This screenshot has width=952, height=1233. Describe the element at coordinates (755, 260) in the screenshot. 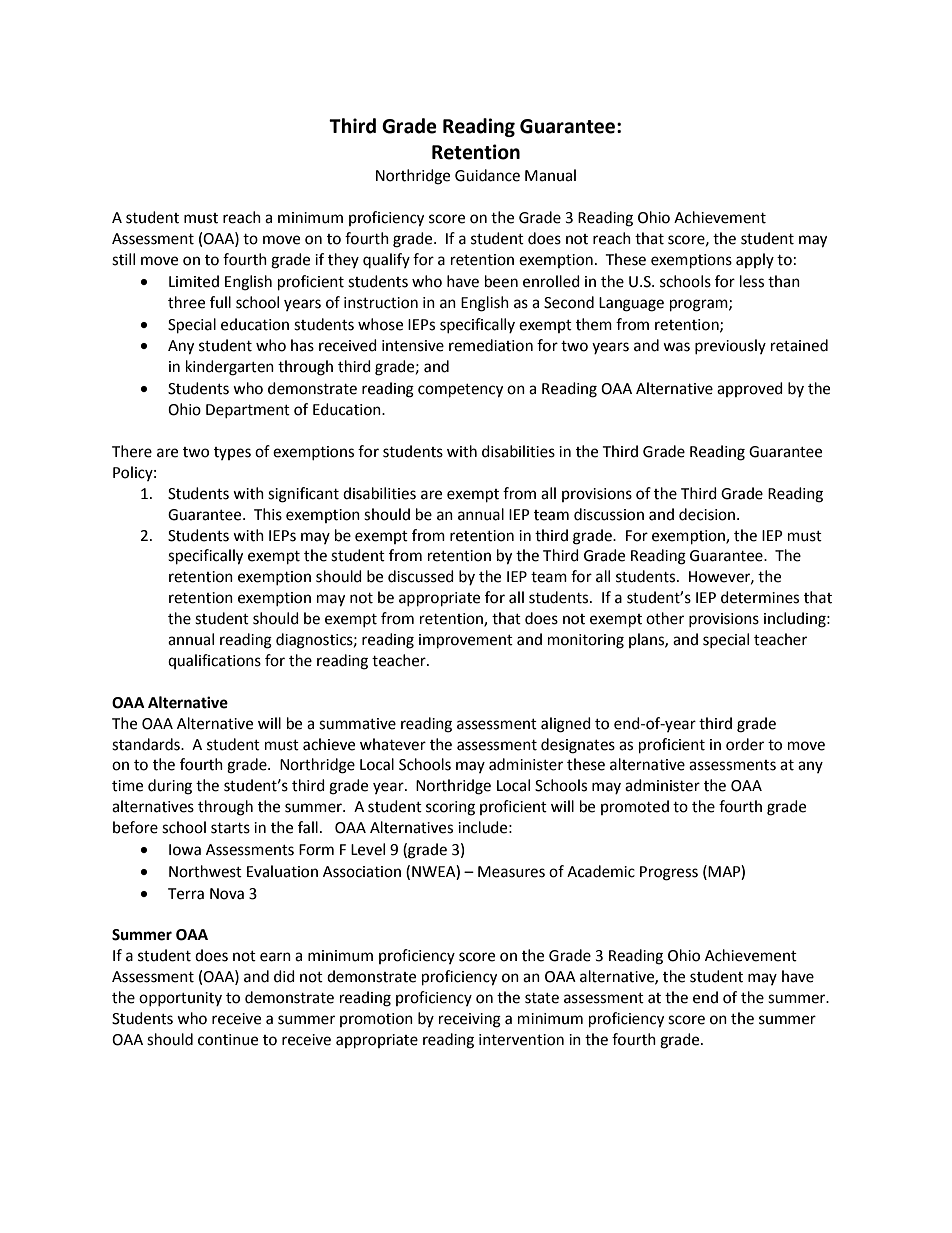

I see `apply` at that location.
